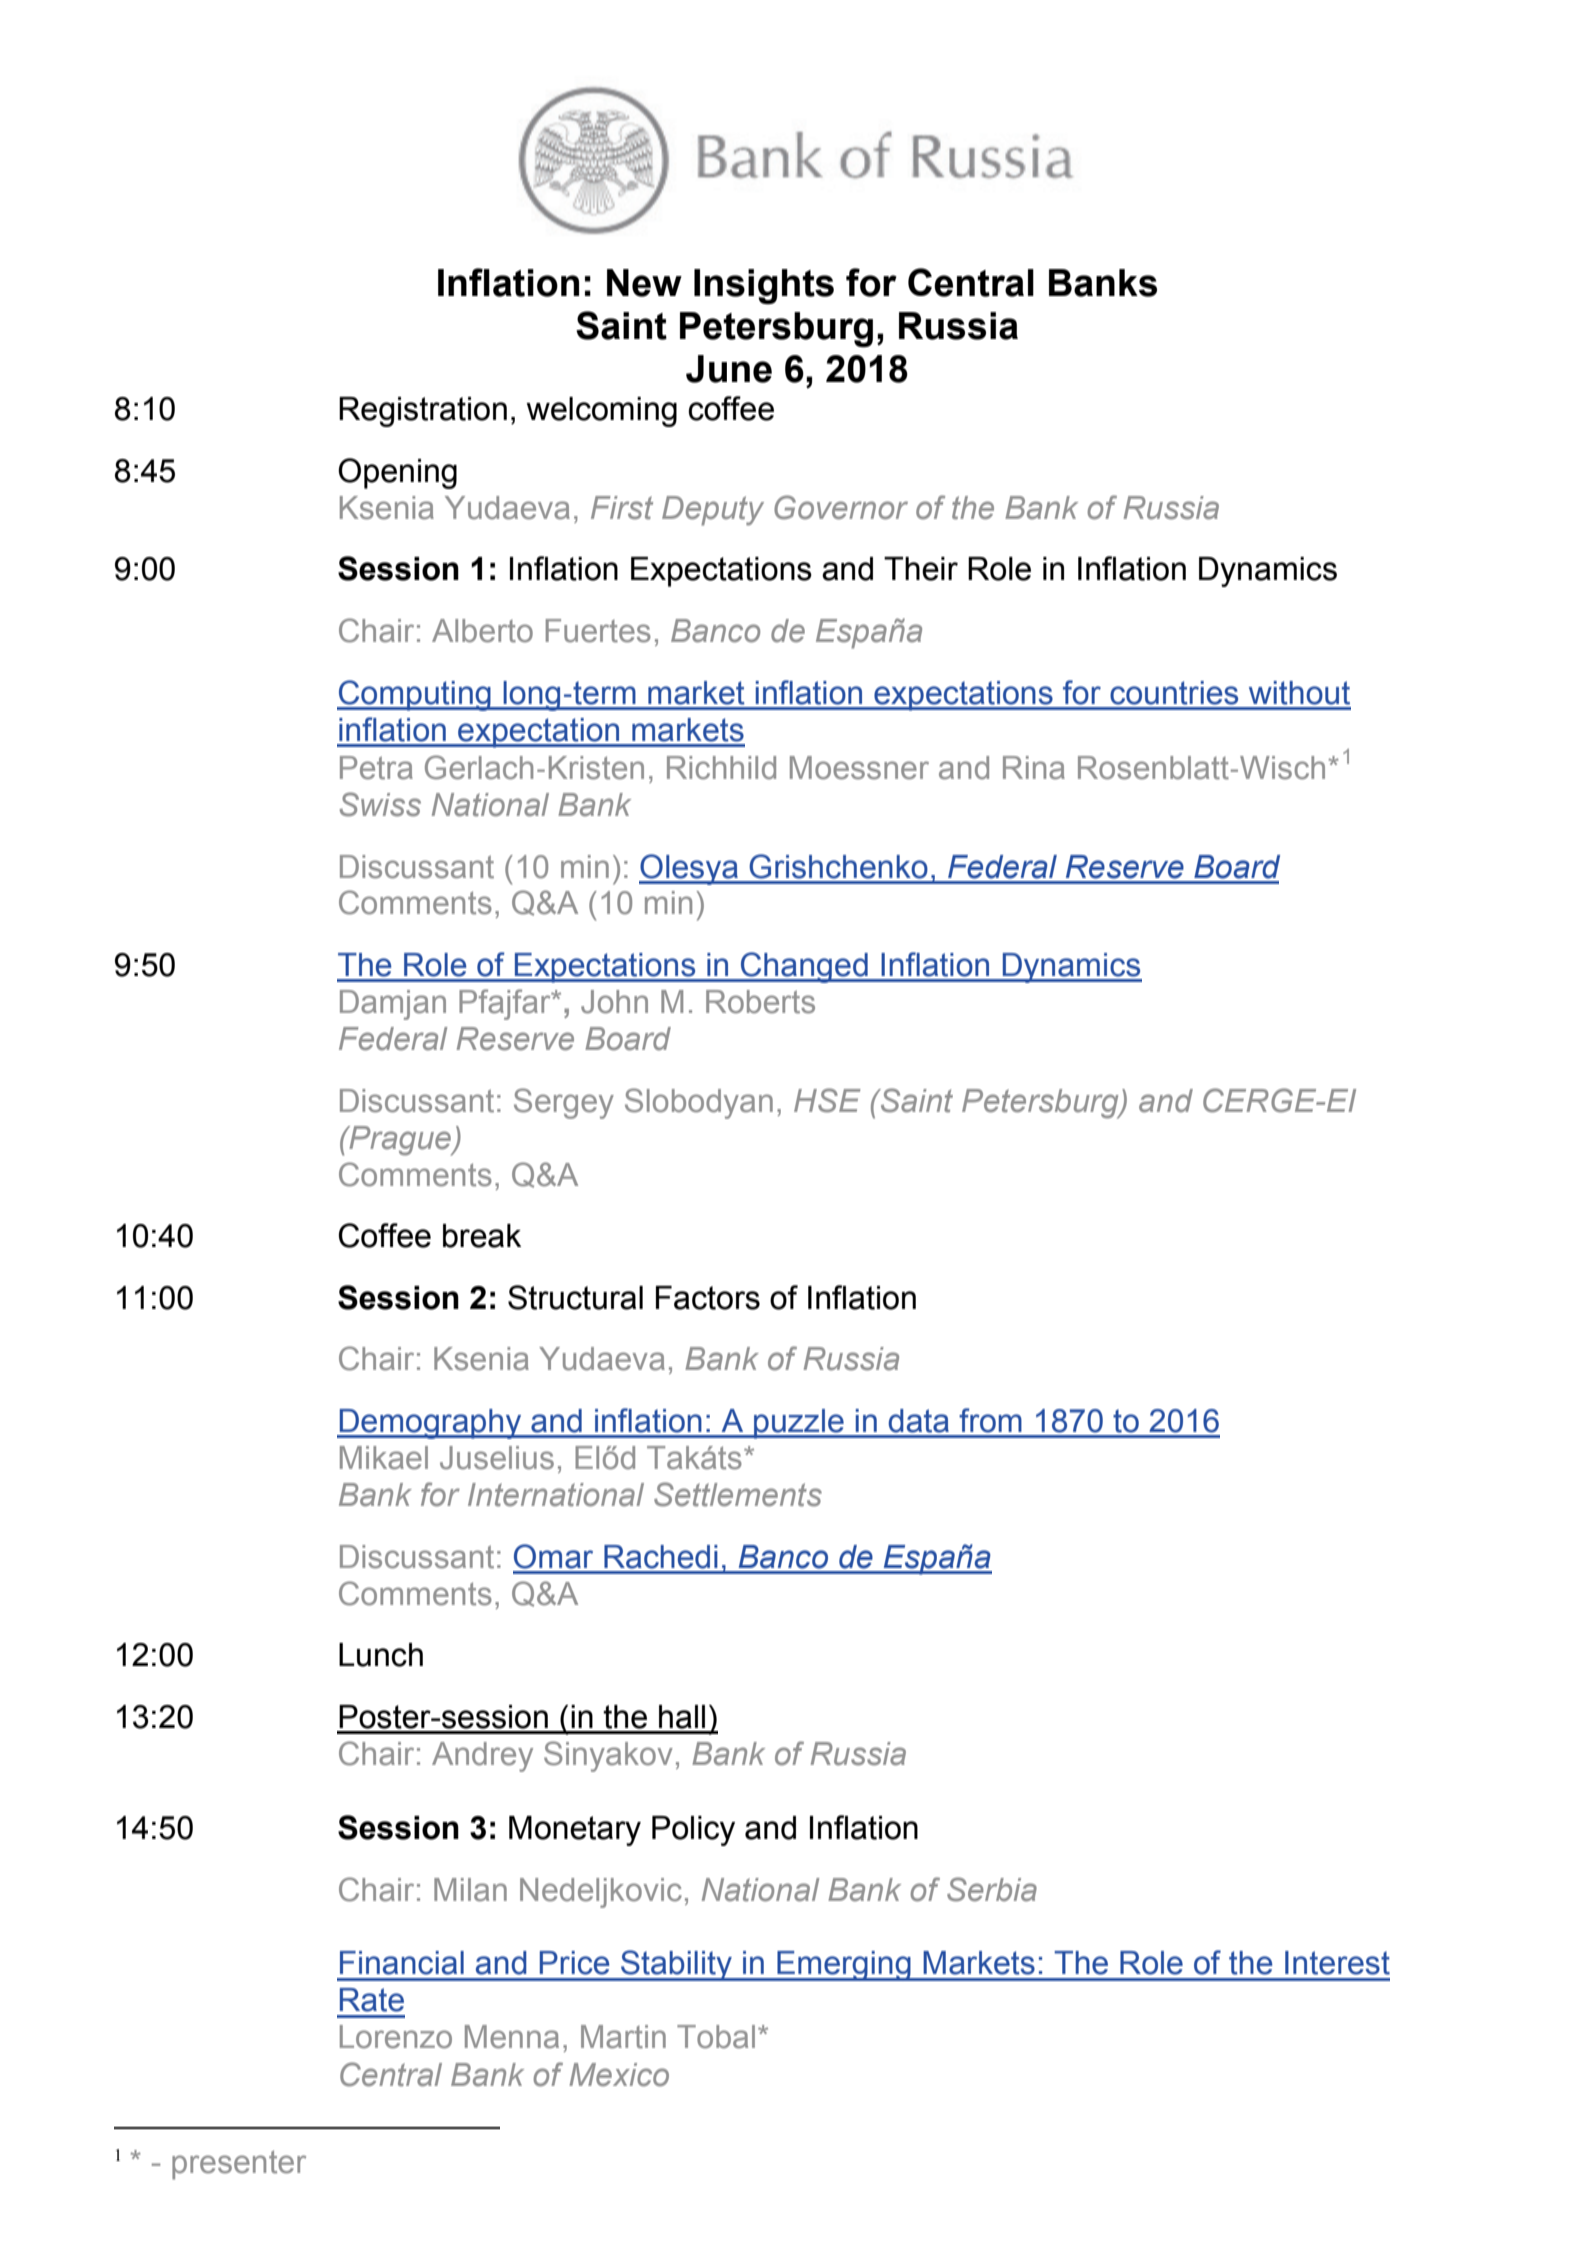 The width and height of the page is (1595, 2256). What do you see at coordinates (381, 1655) in the page?
I see `Lunch` at bounding box center [381, 1655].
